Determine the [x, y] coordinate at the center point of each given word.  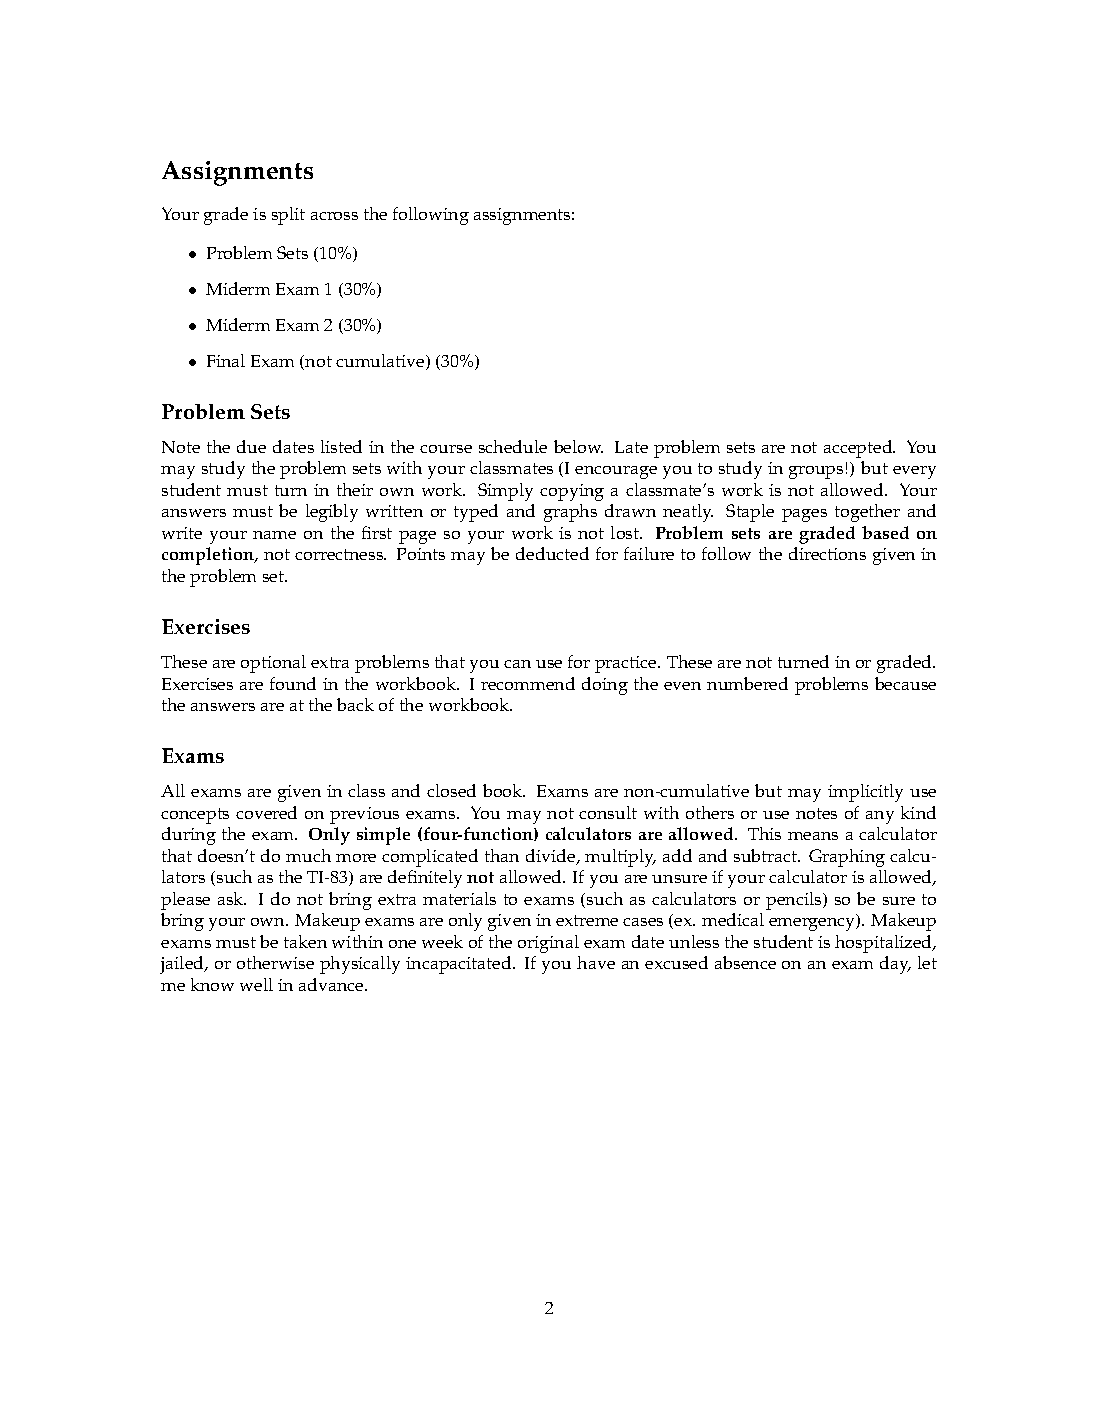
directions [827, 553]
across [334, 216]
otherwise [275, 962]
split [288, 216]
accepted [859, 449]
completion [209, 556]
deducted [552, 553]
